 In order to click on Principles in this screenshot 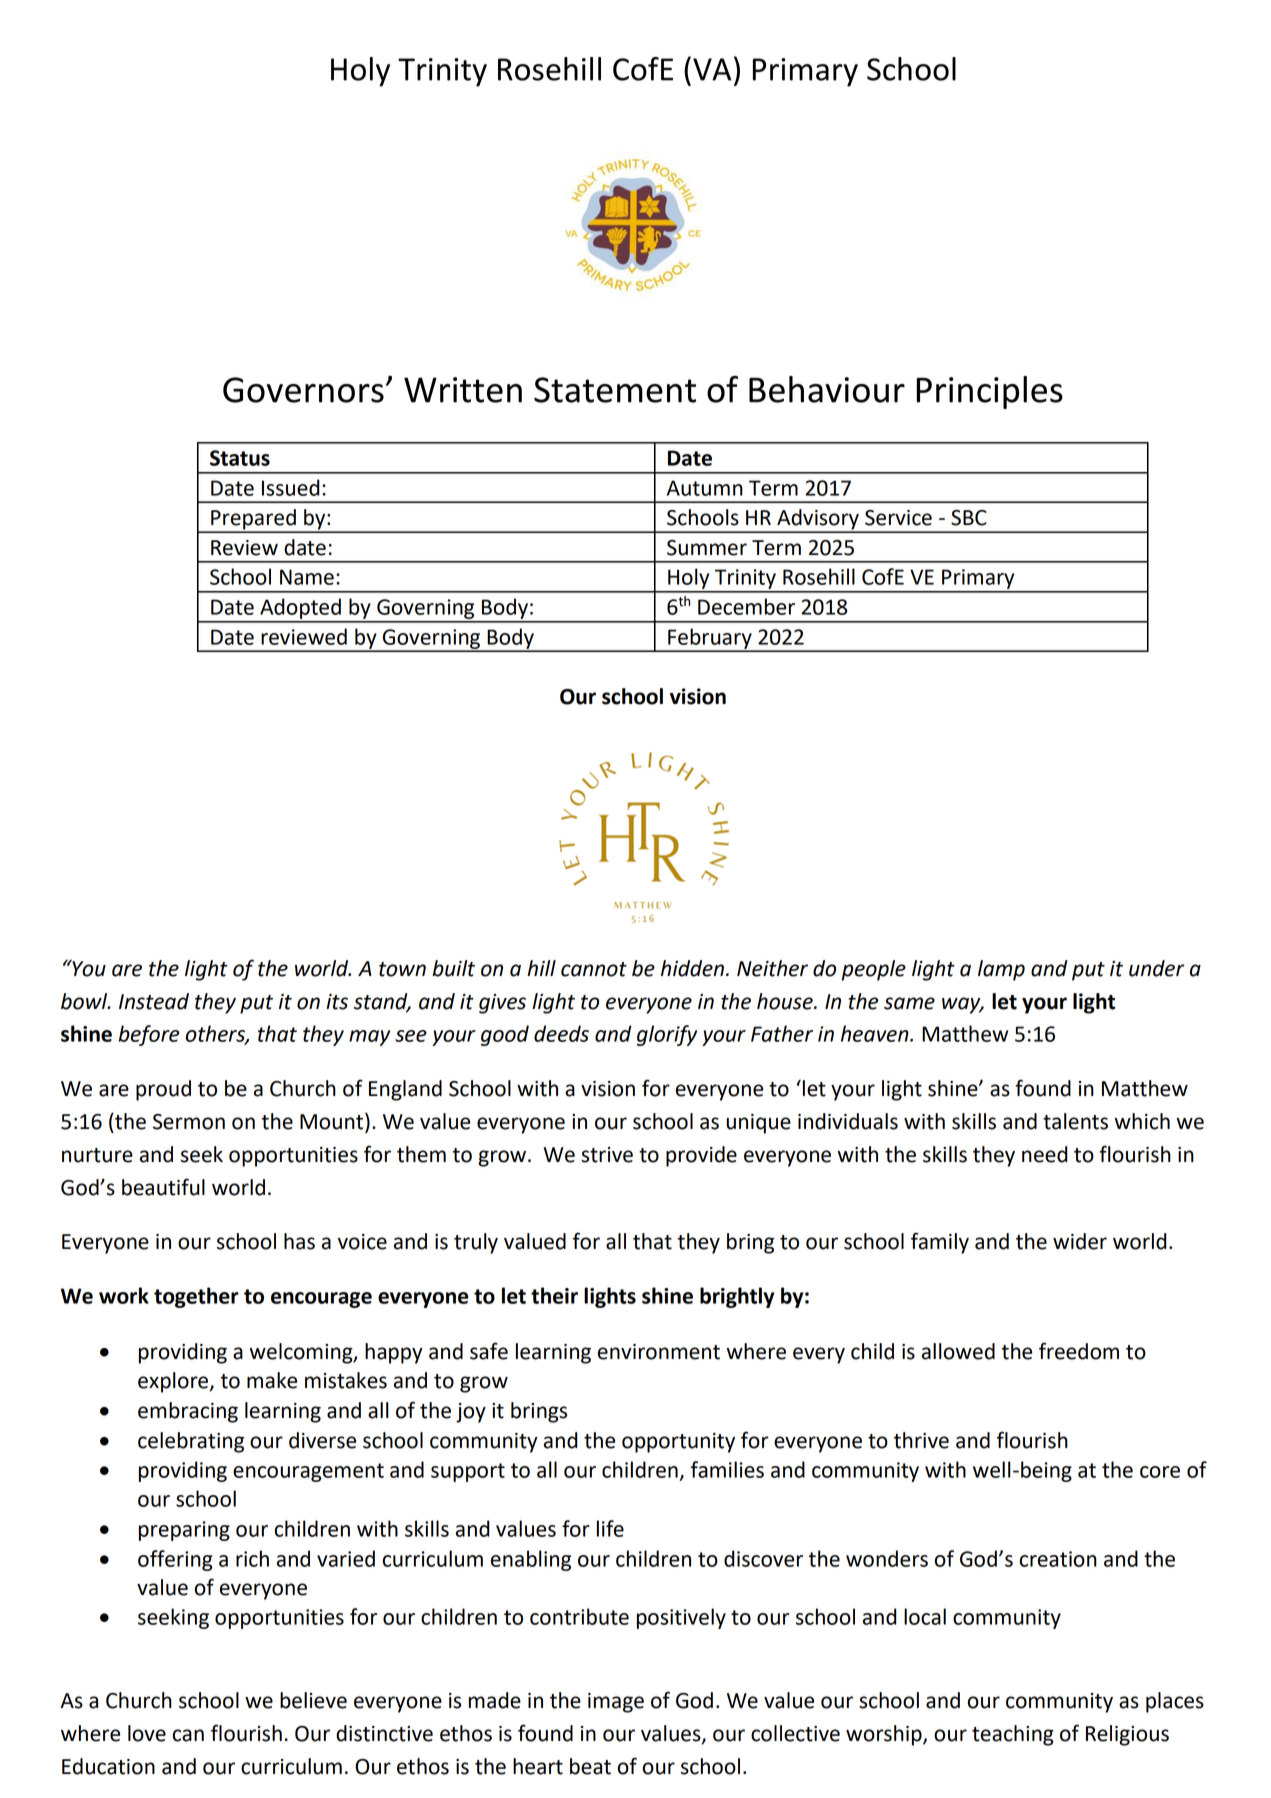, I will do `click(989, 392)`.
